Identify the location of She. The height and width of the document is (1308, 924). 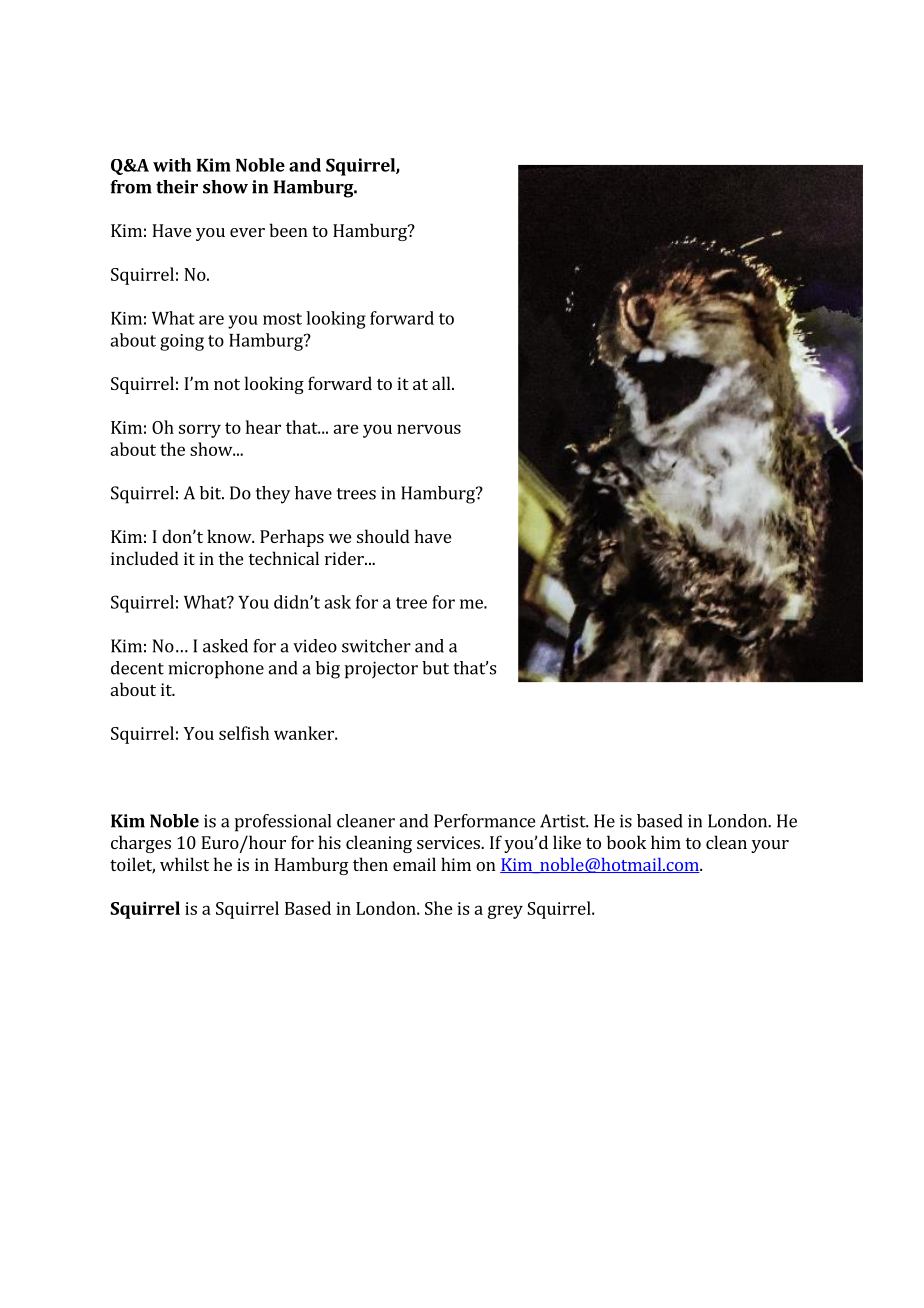
(439, 908).
